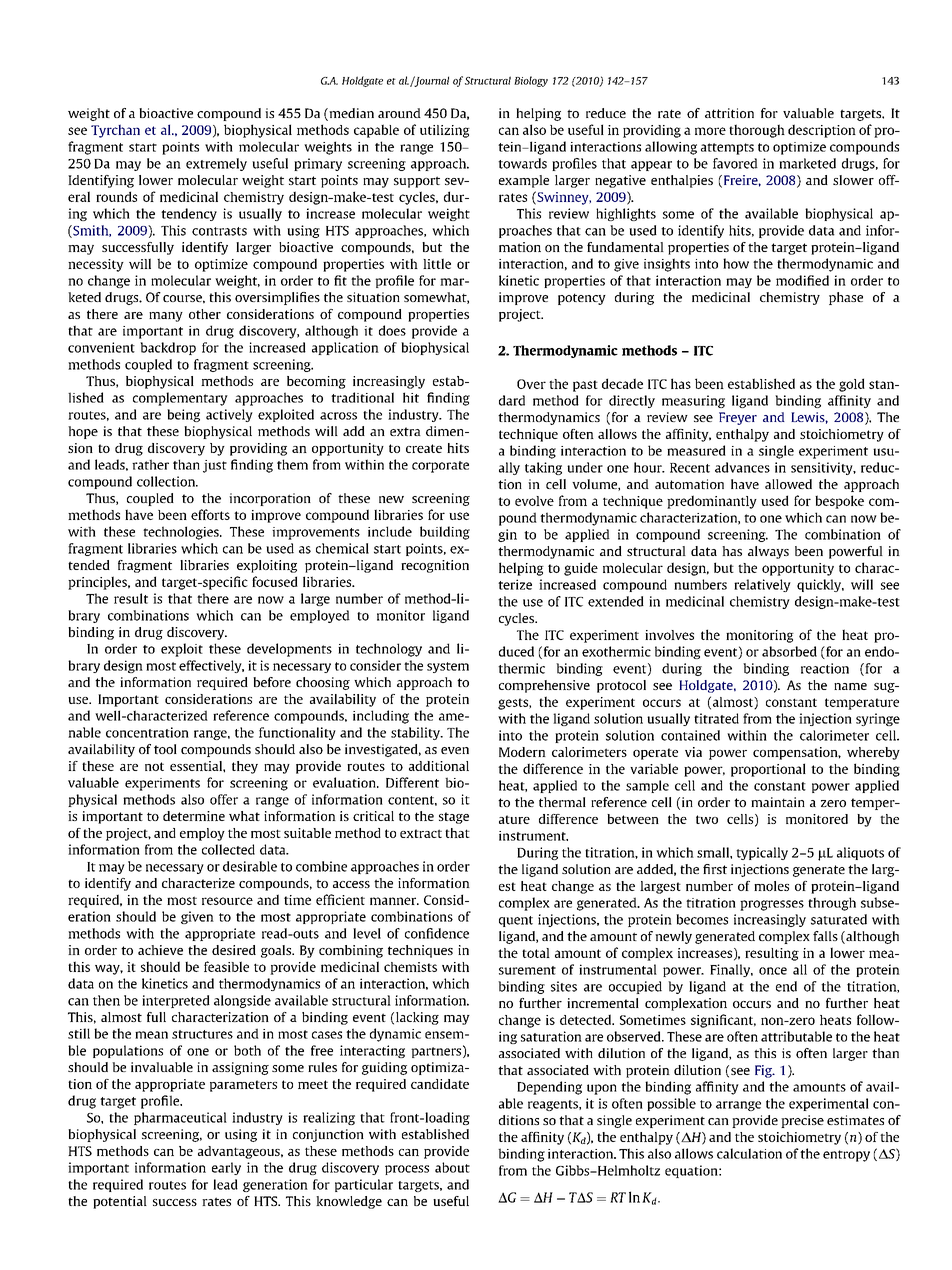  What do you see at coordinates (448, 667) in the document?
I see `system` at bounding box center [448, 667].
